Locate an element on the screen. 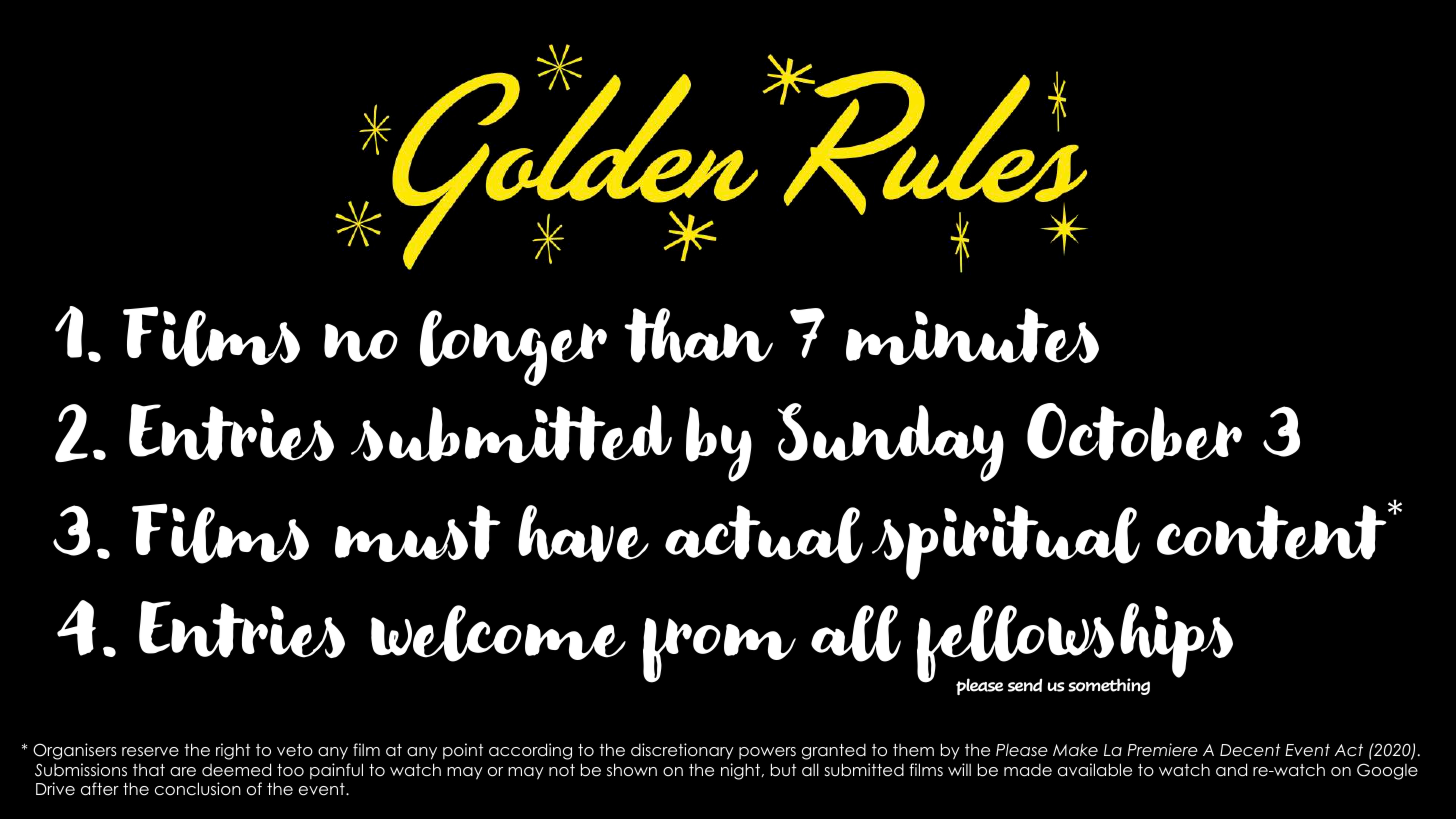  content is located at coordinates (1273, 531).
